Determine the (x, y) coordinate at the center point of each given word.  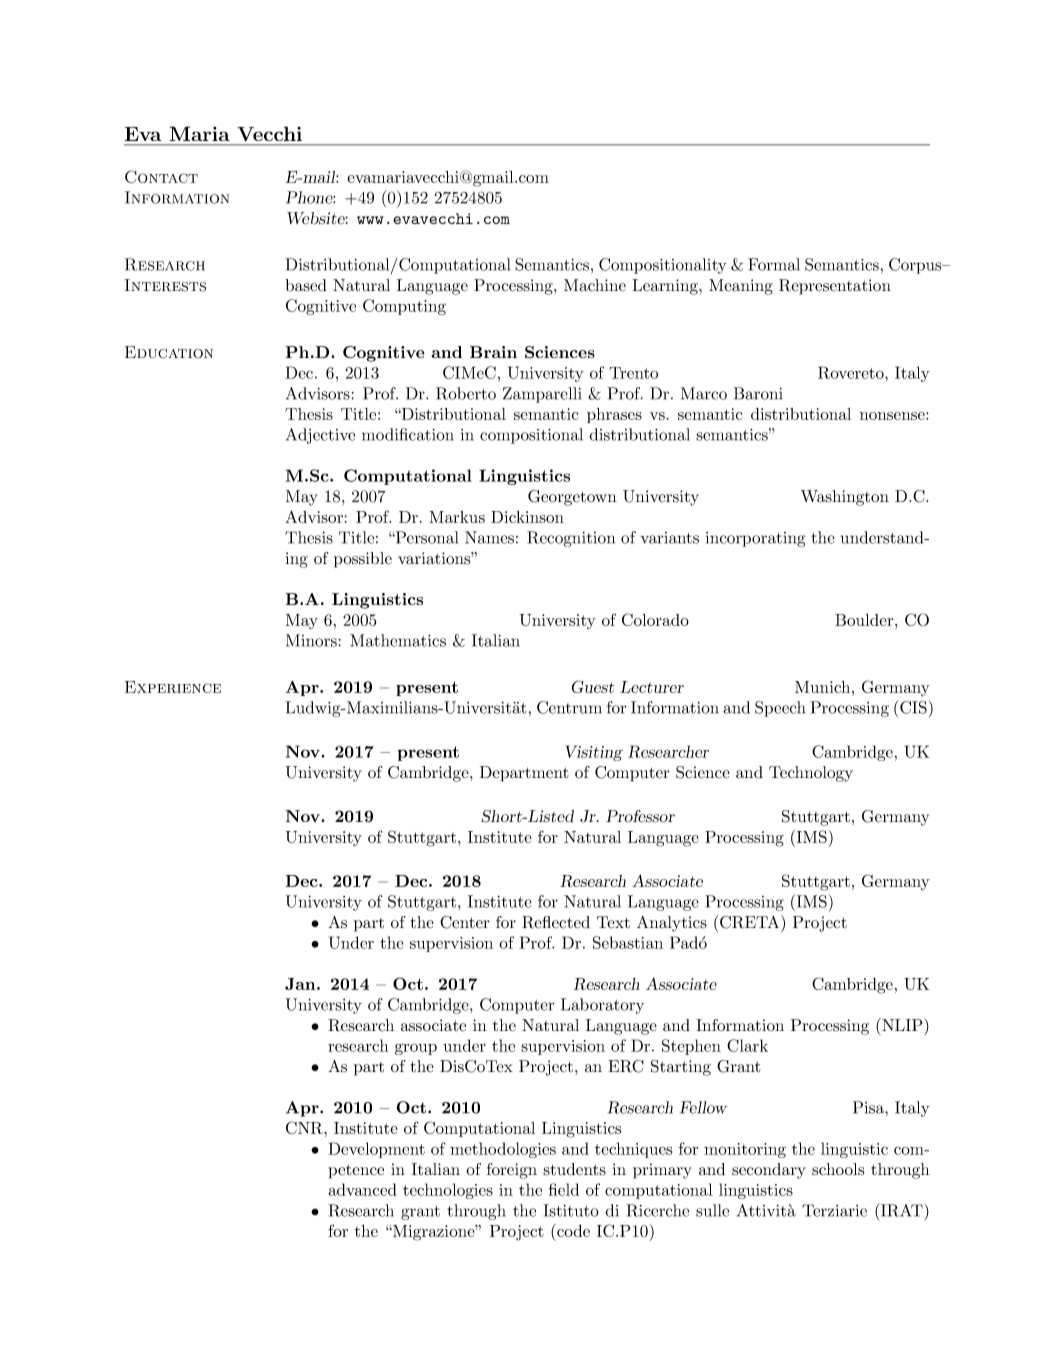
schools (838, 1169)
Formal (774, 264)
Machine (595, 285)
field (564, 1189)
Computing (404, 307)
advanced (362, 1189)
